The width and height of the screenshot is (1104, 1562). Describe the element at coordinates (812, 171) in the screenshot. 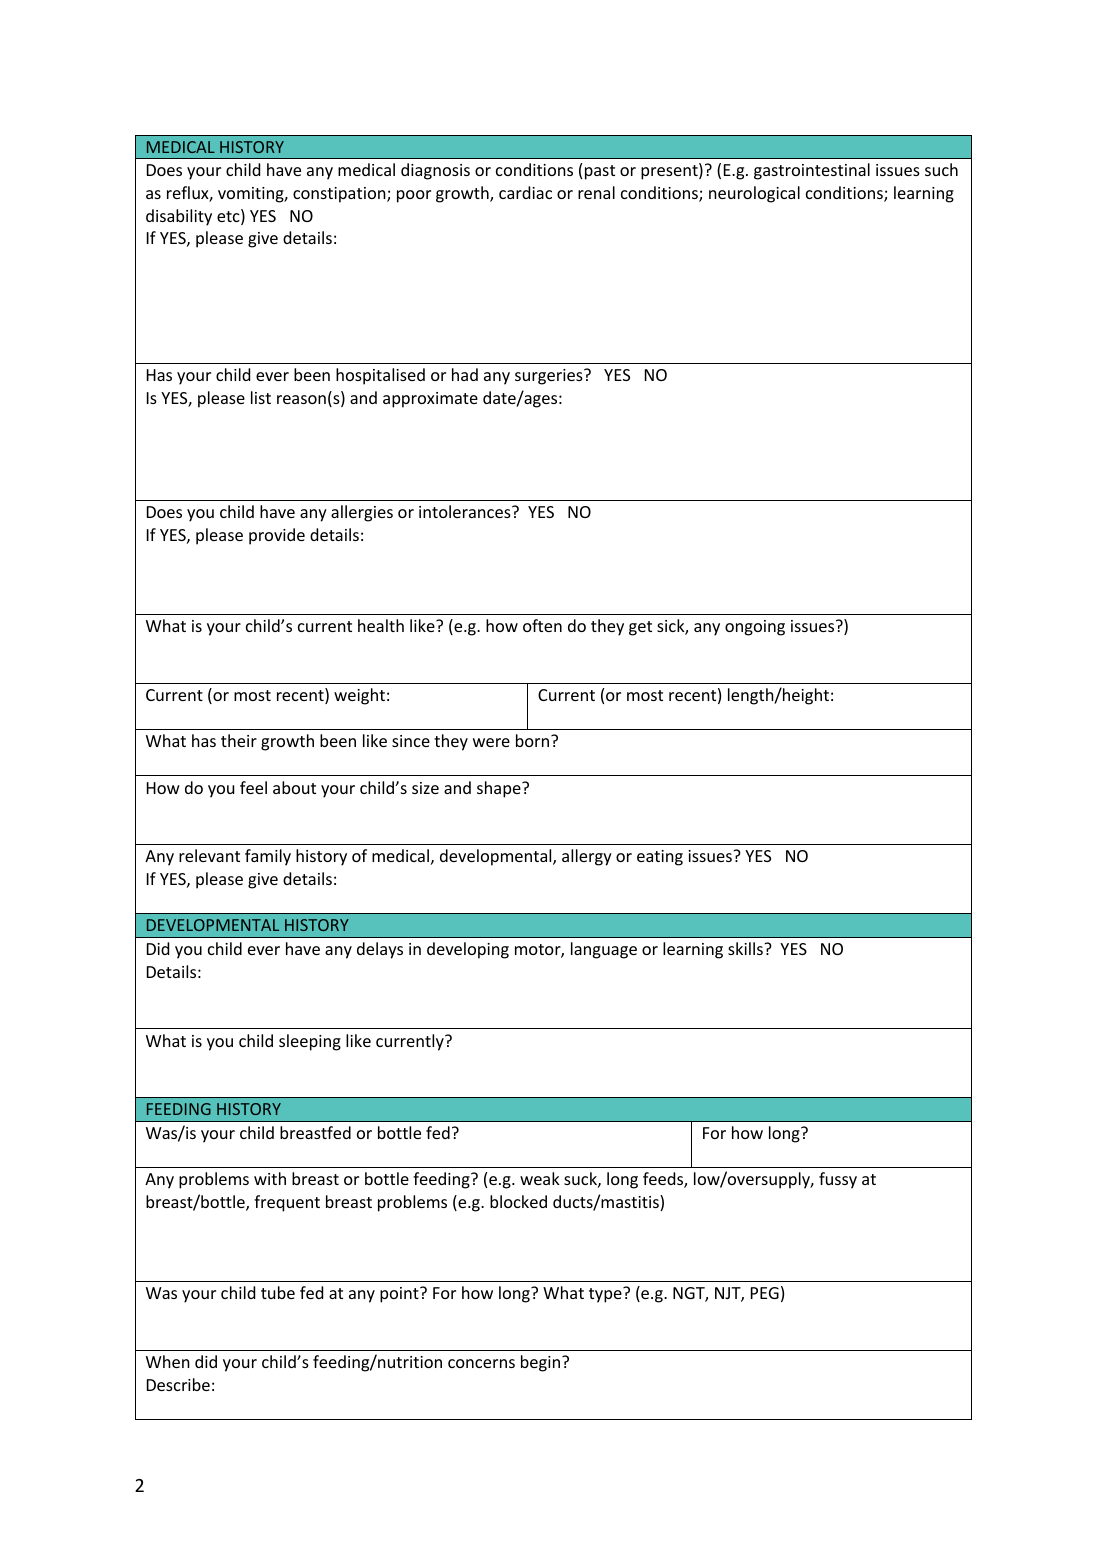

I see `gastrointestinal` at that location.
